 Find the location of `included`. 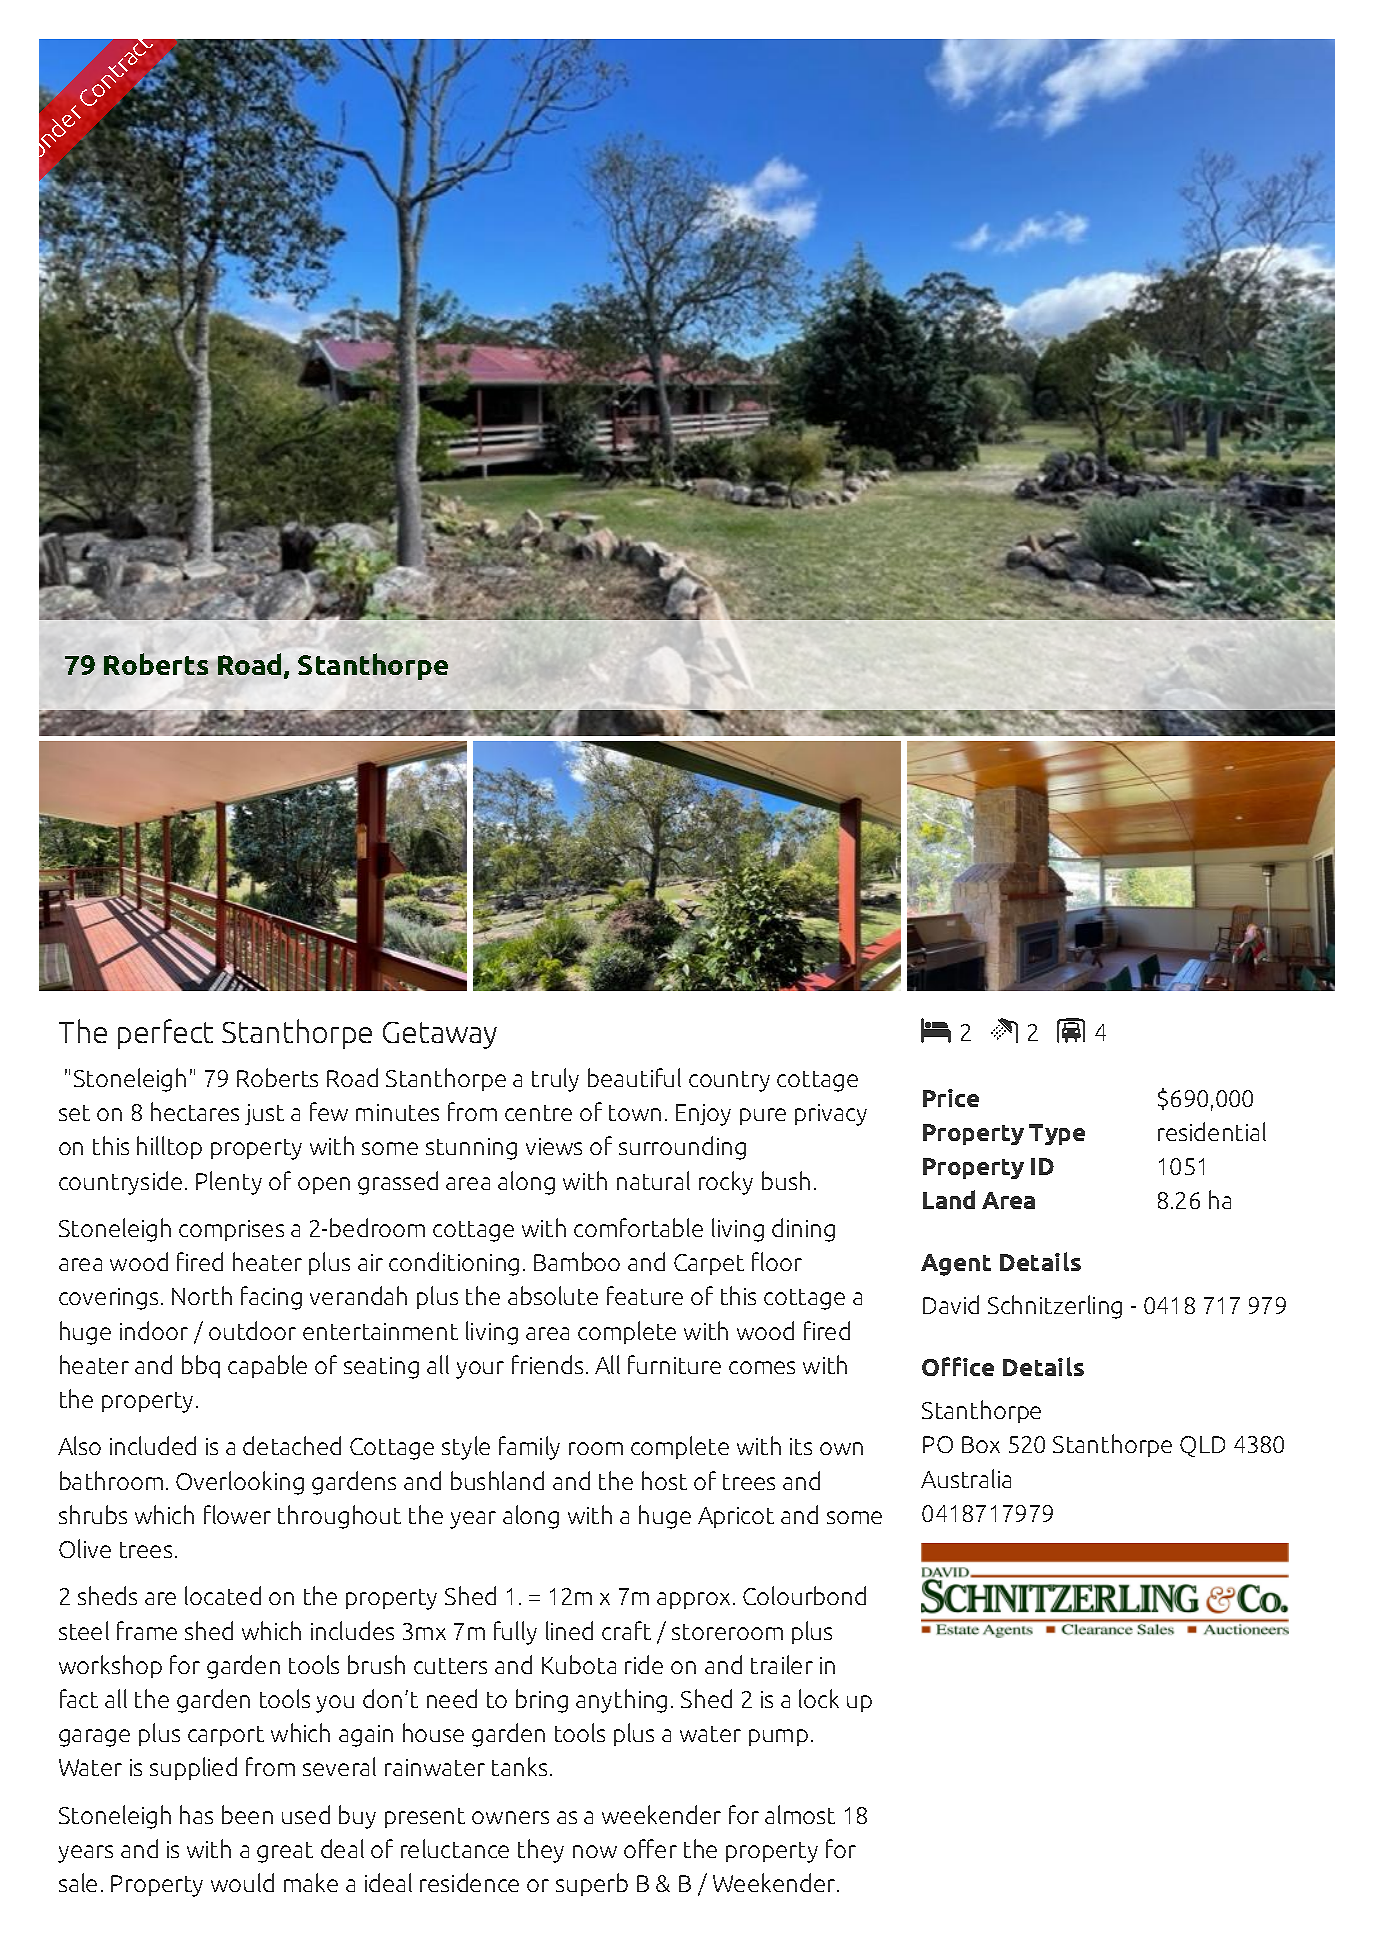

included is located at coordinates (153, 1445).
